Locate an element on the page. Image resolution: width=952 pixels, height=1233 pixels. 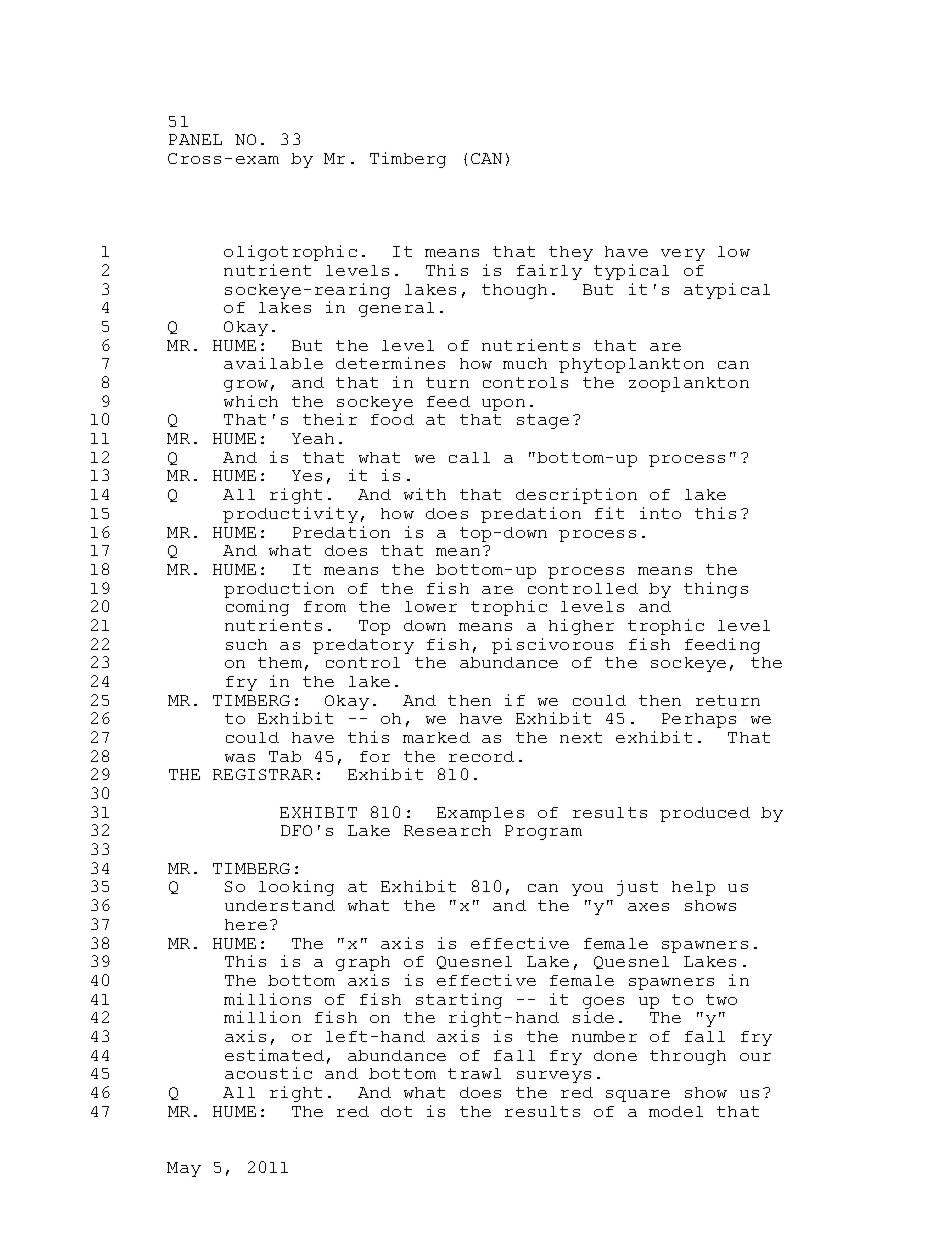
understand is located at coordinates (280, 905).
